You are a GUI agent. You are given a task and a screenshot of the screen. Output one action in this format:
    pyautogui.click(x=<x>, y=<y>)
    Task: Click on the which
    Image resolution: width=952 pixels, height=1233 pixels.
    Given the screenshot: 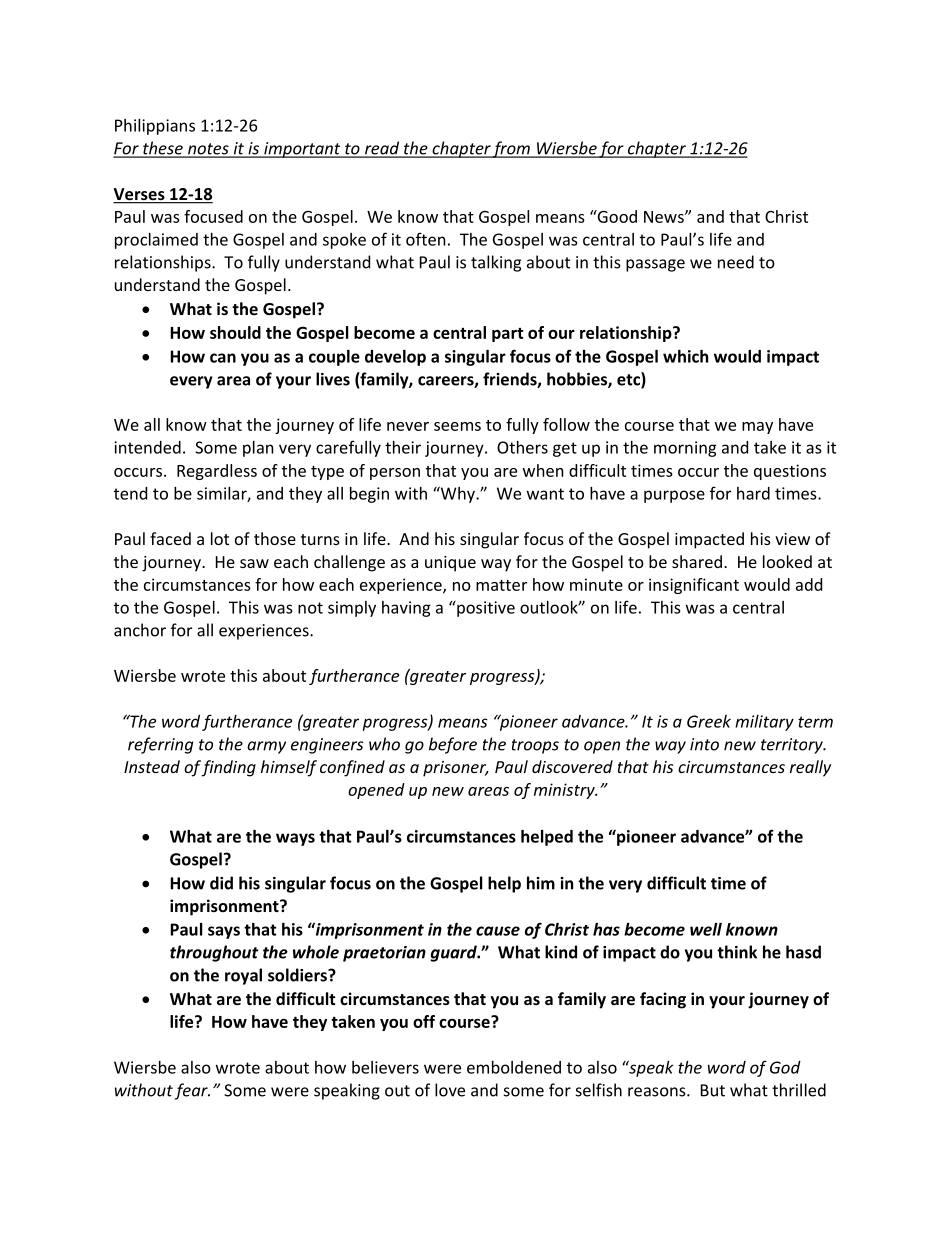 What is the action you would take?
    pyautogui.click(x=685, y=356)
